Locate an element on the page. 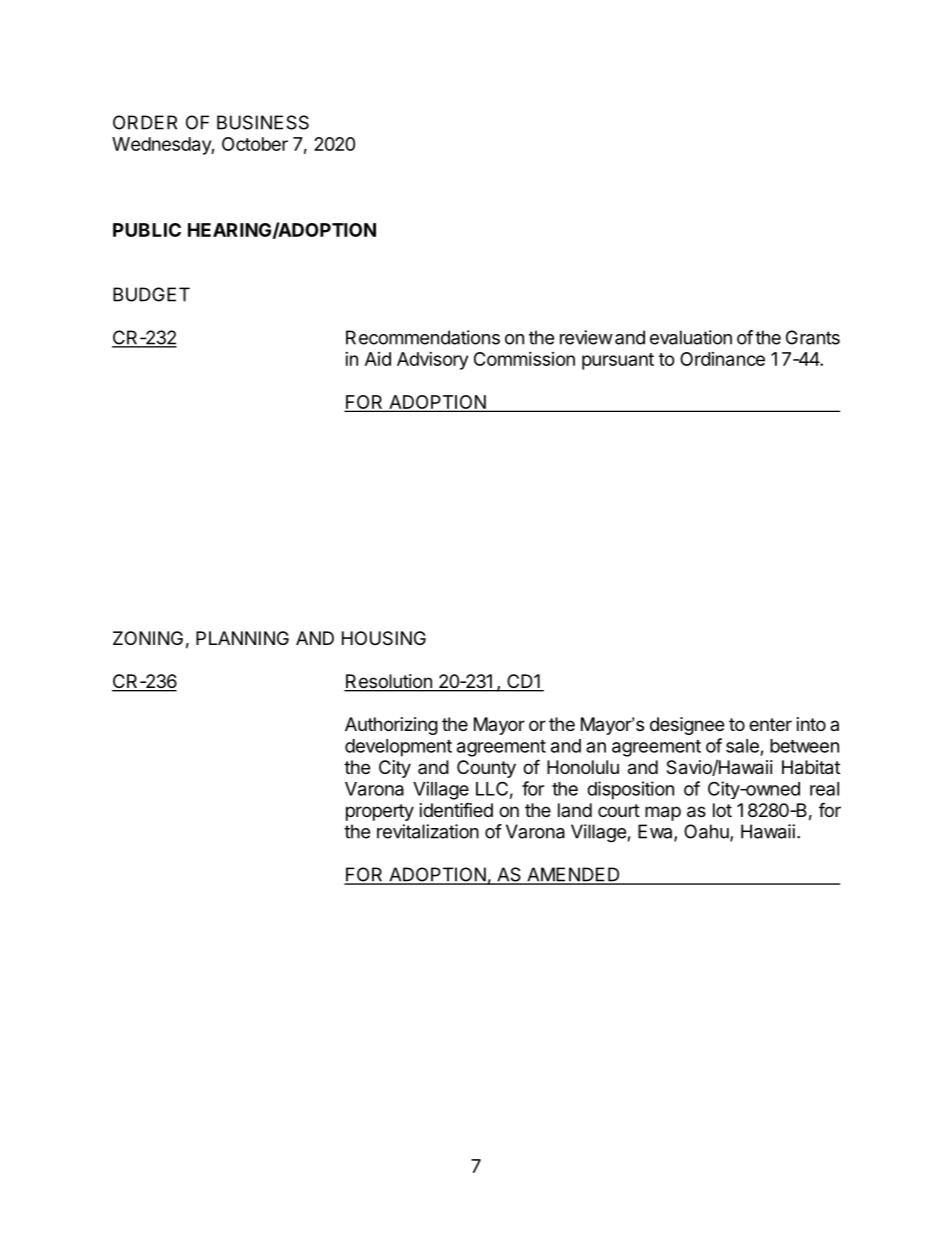 This image has width=952, height=1233. Commission is located at coordinates (524, 359).
